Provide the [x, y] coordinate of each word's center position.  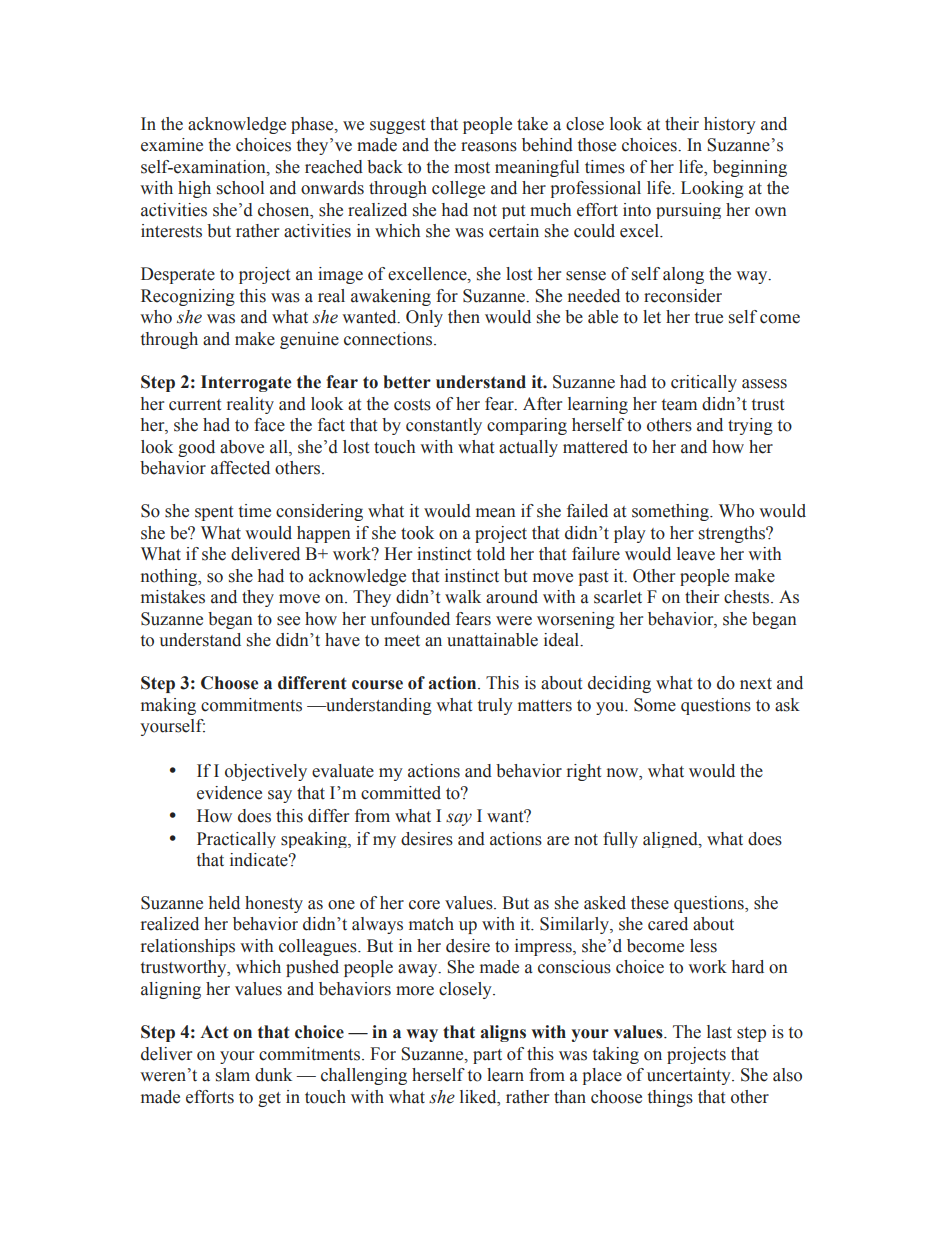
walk [463, 597]
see [288, 621]
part [487, 1056]
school [240, 188]
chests [748, 597]
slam [233, 1075]
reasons [489, 147]
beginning [750, 168]
